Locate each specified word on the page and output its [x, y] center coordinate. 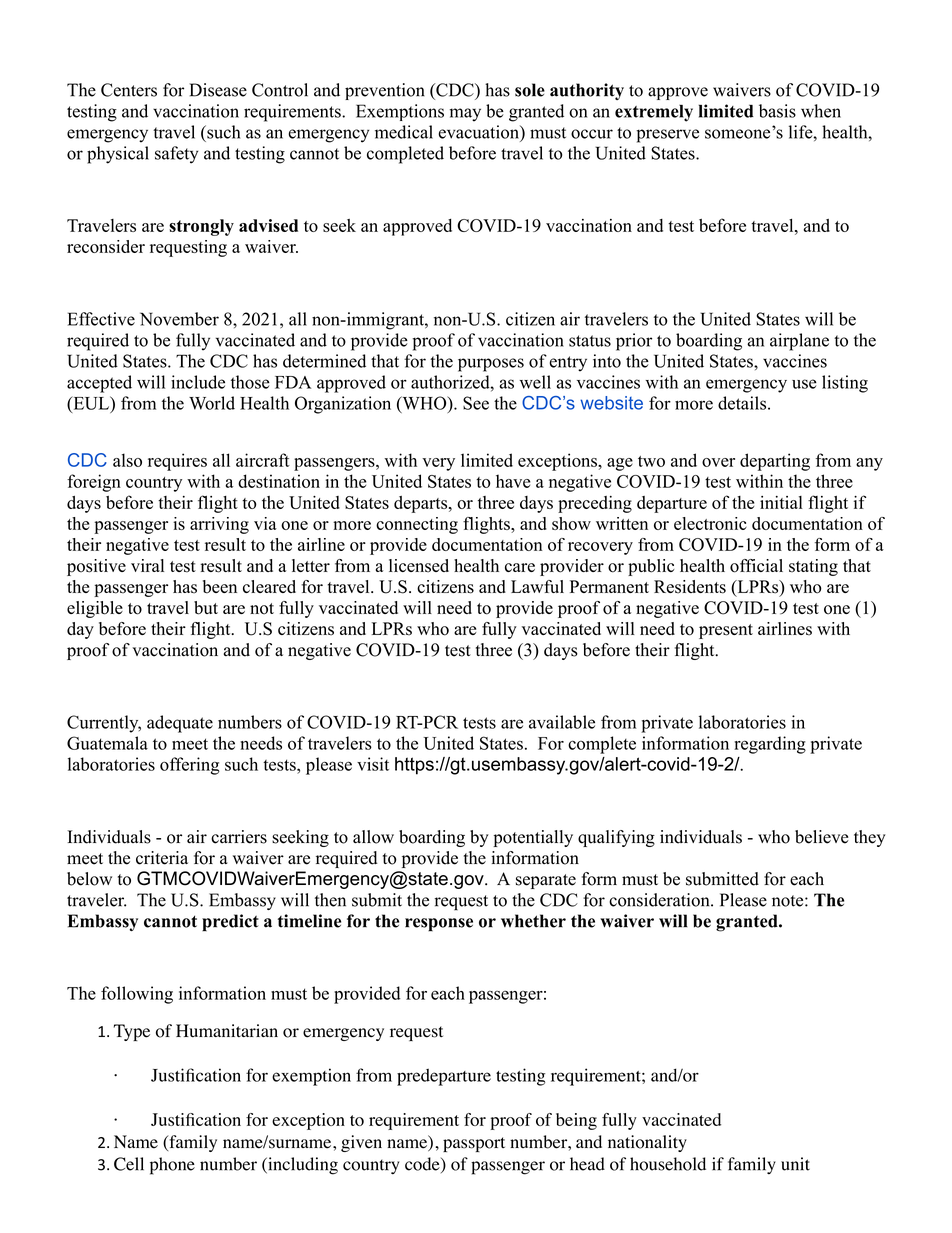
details [742, 403]
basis [777, 111]
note [787, 901]
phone [172, 1166]
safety [176, 155]
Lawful [537, 586]
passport [474, 1144]
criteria [162, 858]
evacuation [479, 132]
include [198, 382]
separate [546, 881]
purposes [491, 365]
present [726, 631]
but [206, 608]
